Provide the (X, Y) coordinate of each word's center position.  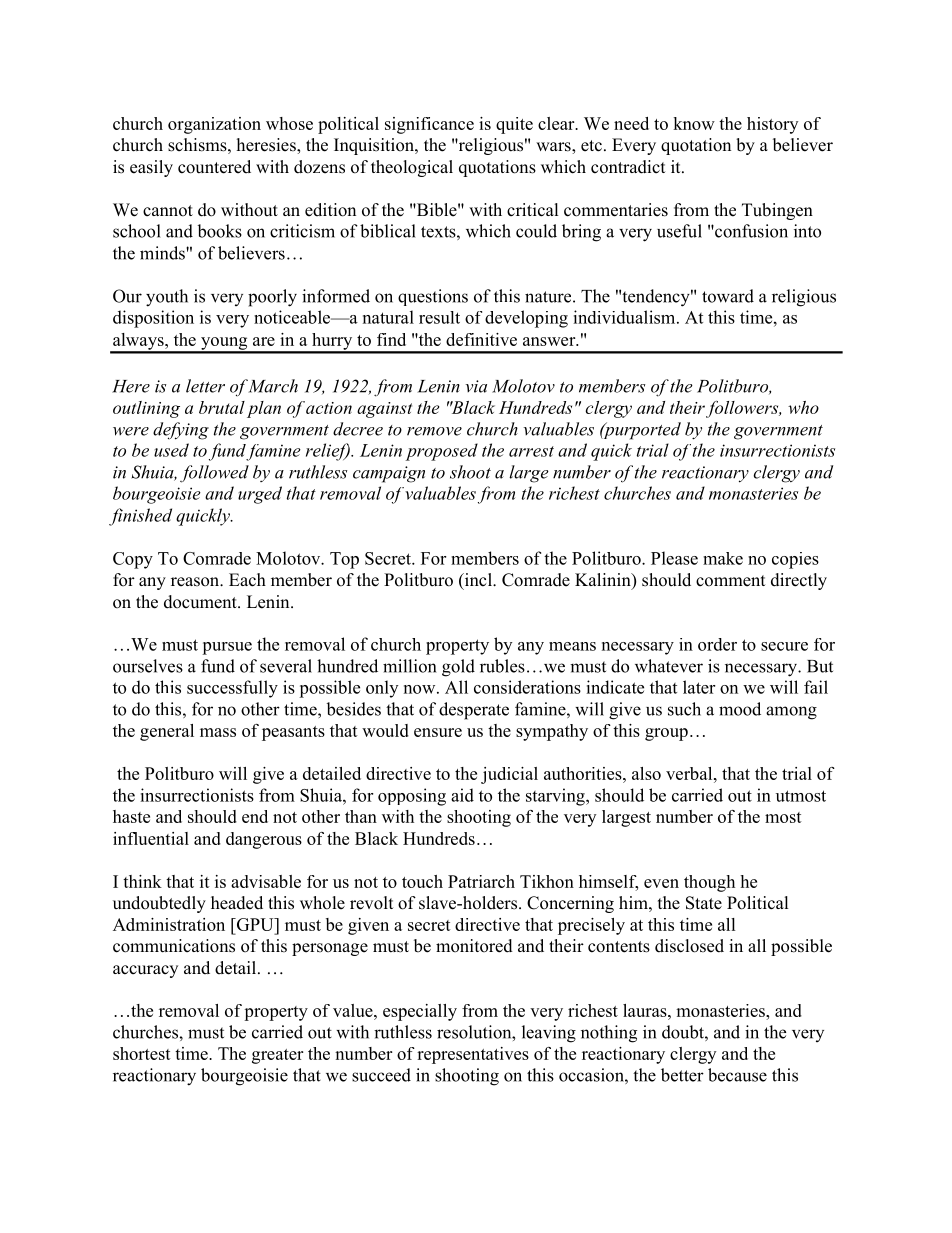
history (772, 125)
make (723, 558)
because (737, 1075)
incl (478, 581)
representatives (473, 1055)
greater (277, 1056)
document (201, 602)
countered (214, 167)
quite (514, 125)
